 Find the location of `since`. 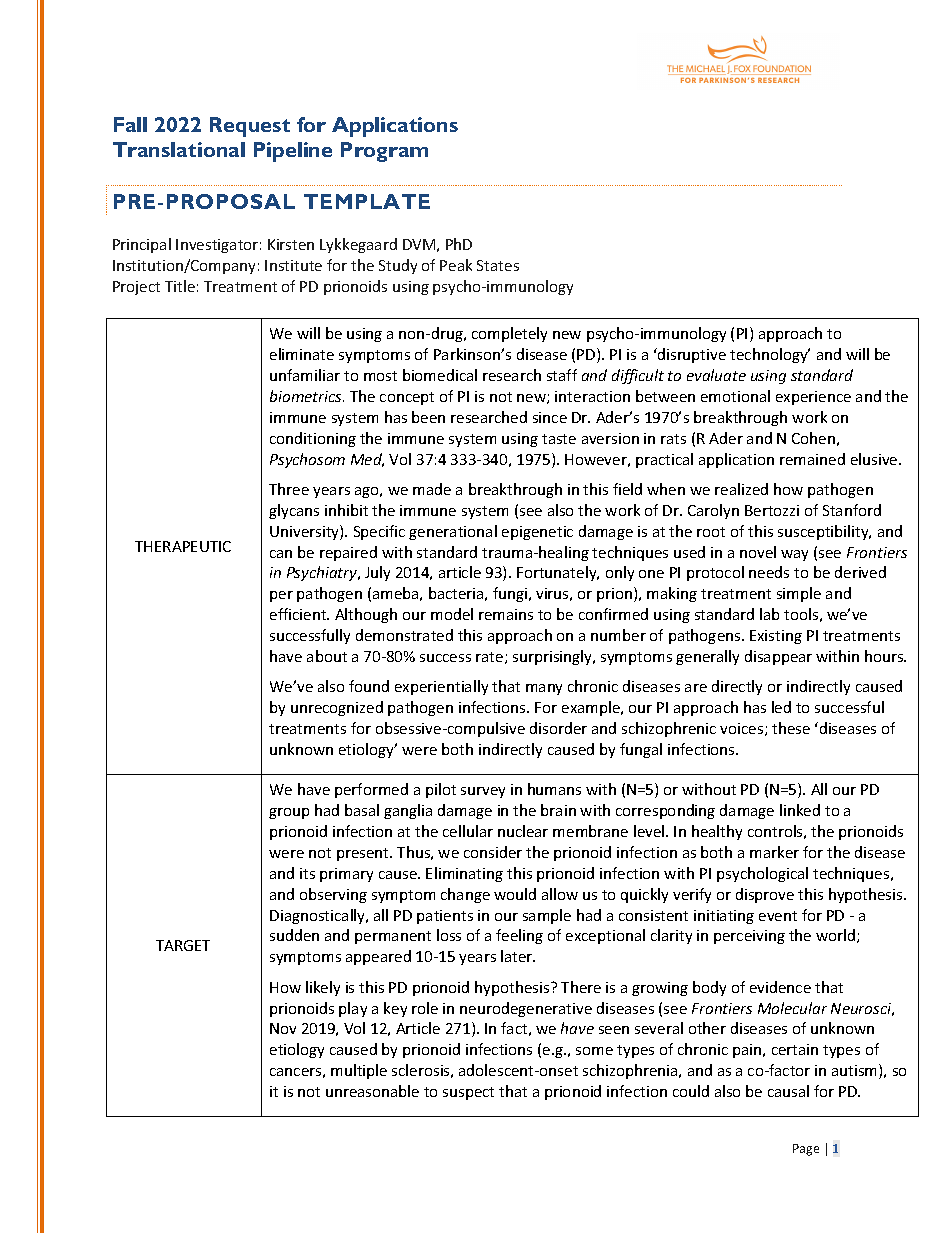

since is located at coordinates (550, 417).
